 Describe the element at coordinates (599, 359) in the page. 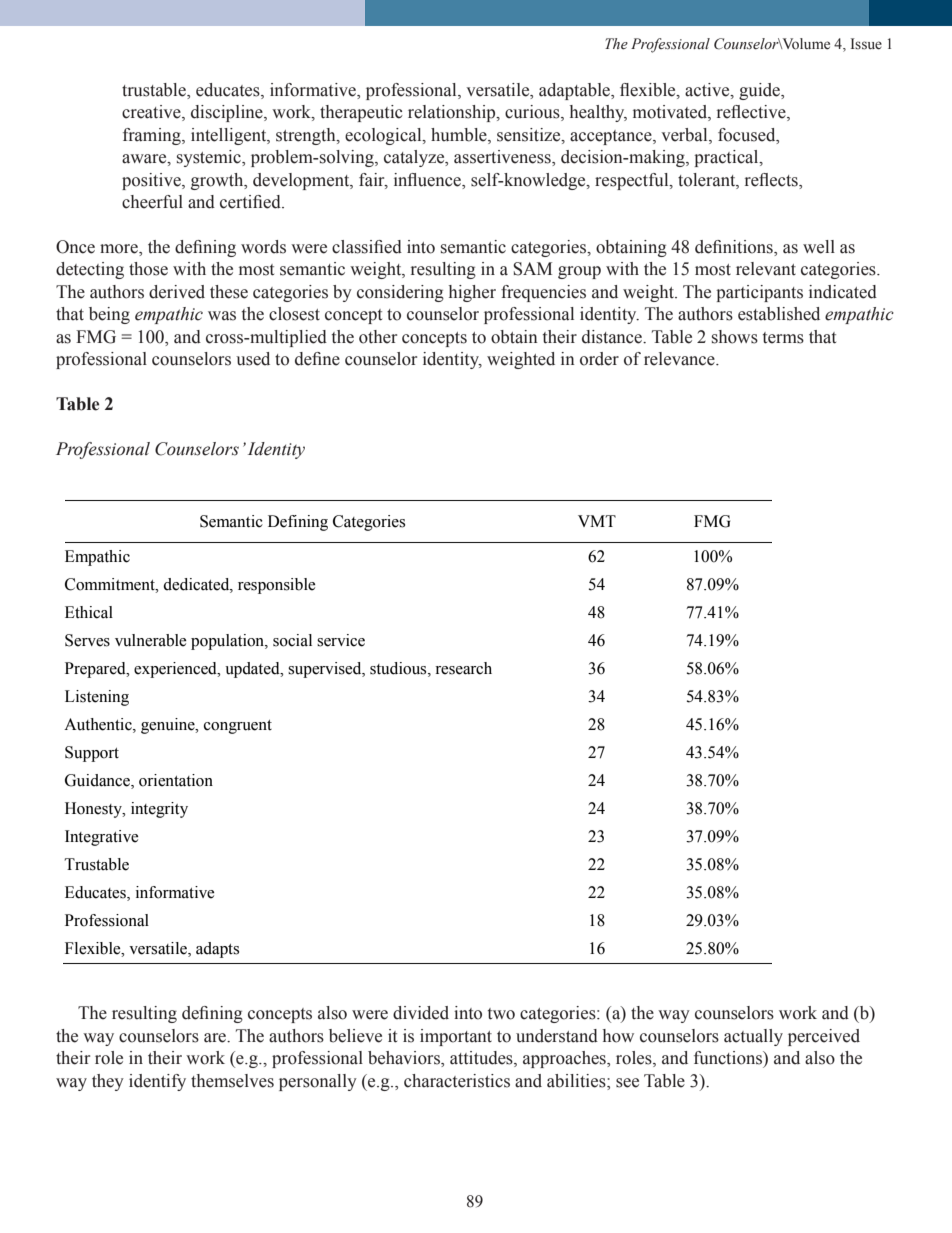

I see `order` at that location.
